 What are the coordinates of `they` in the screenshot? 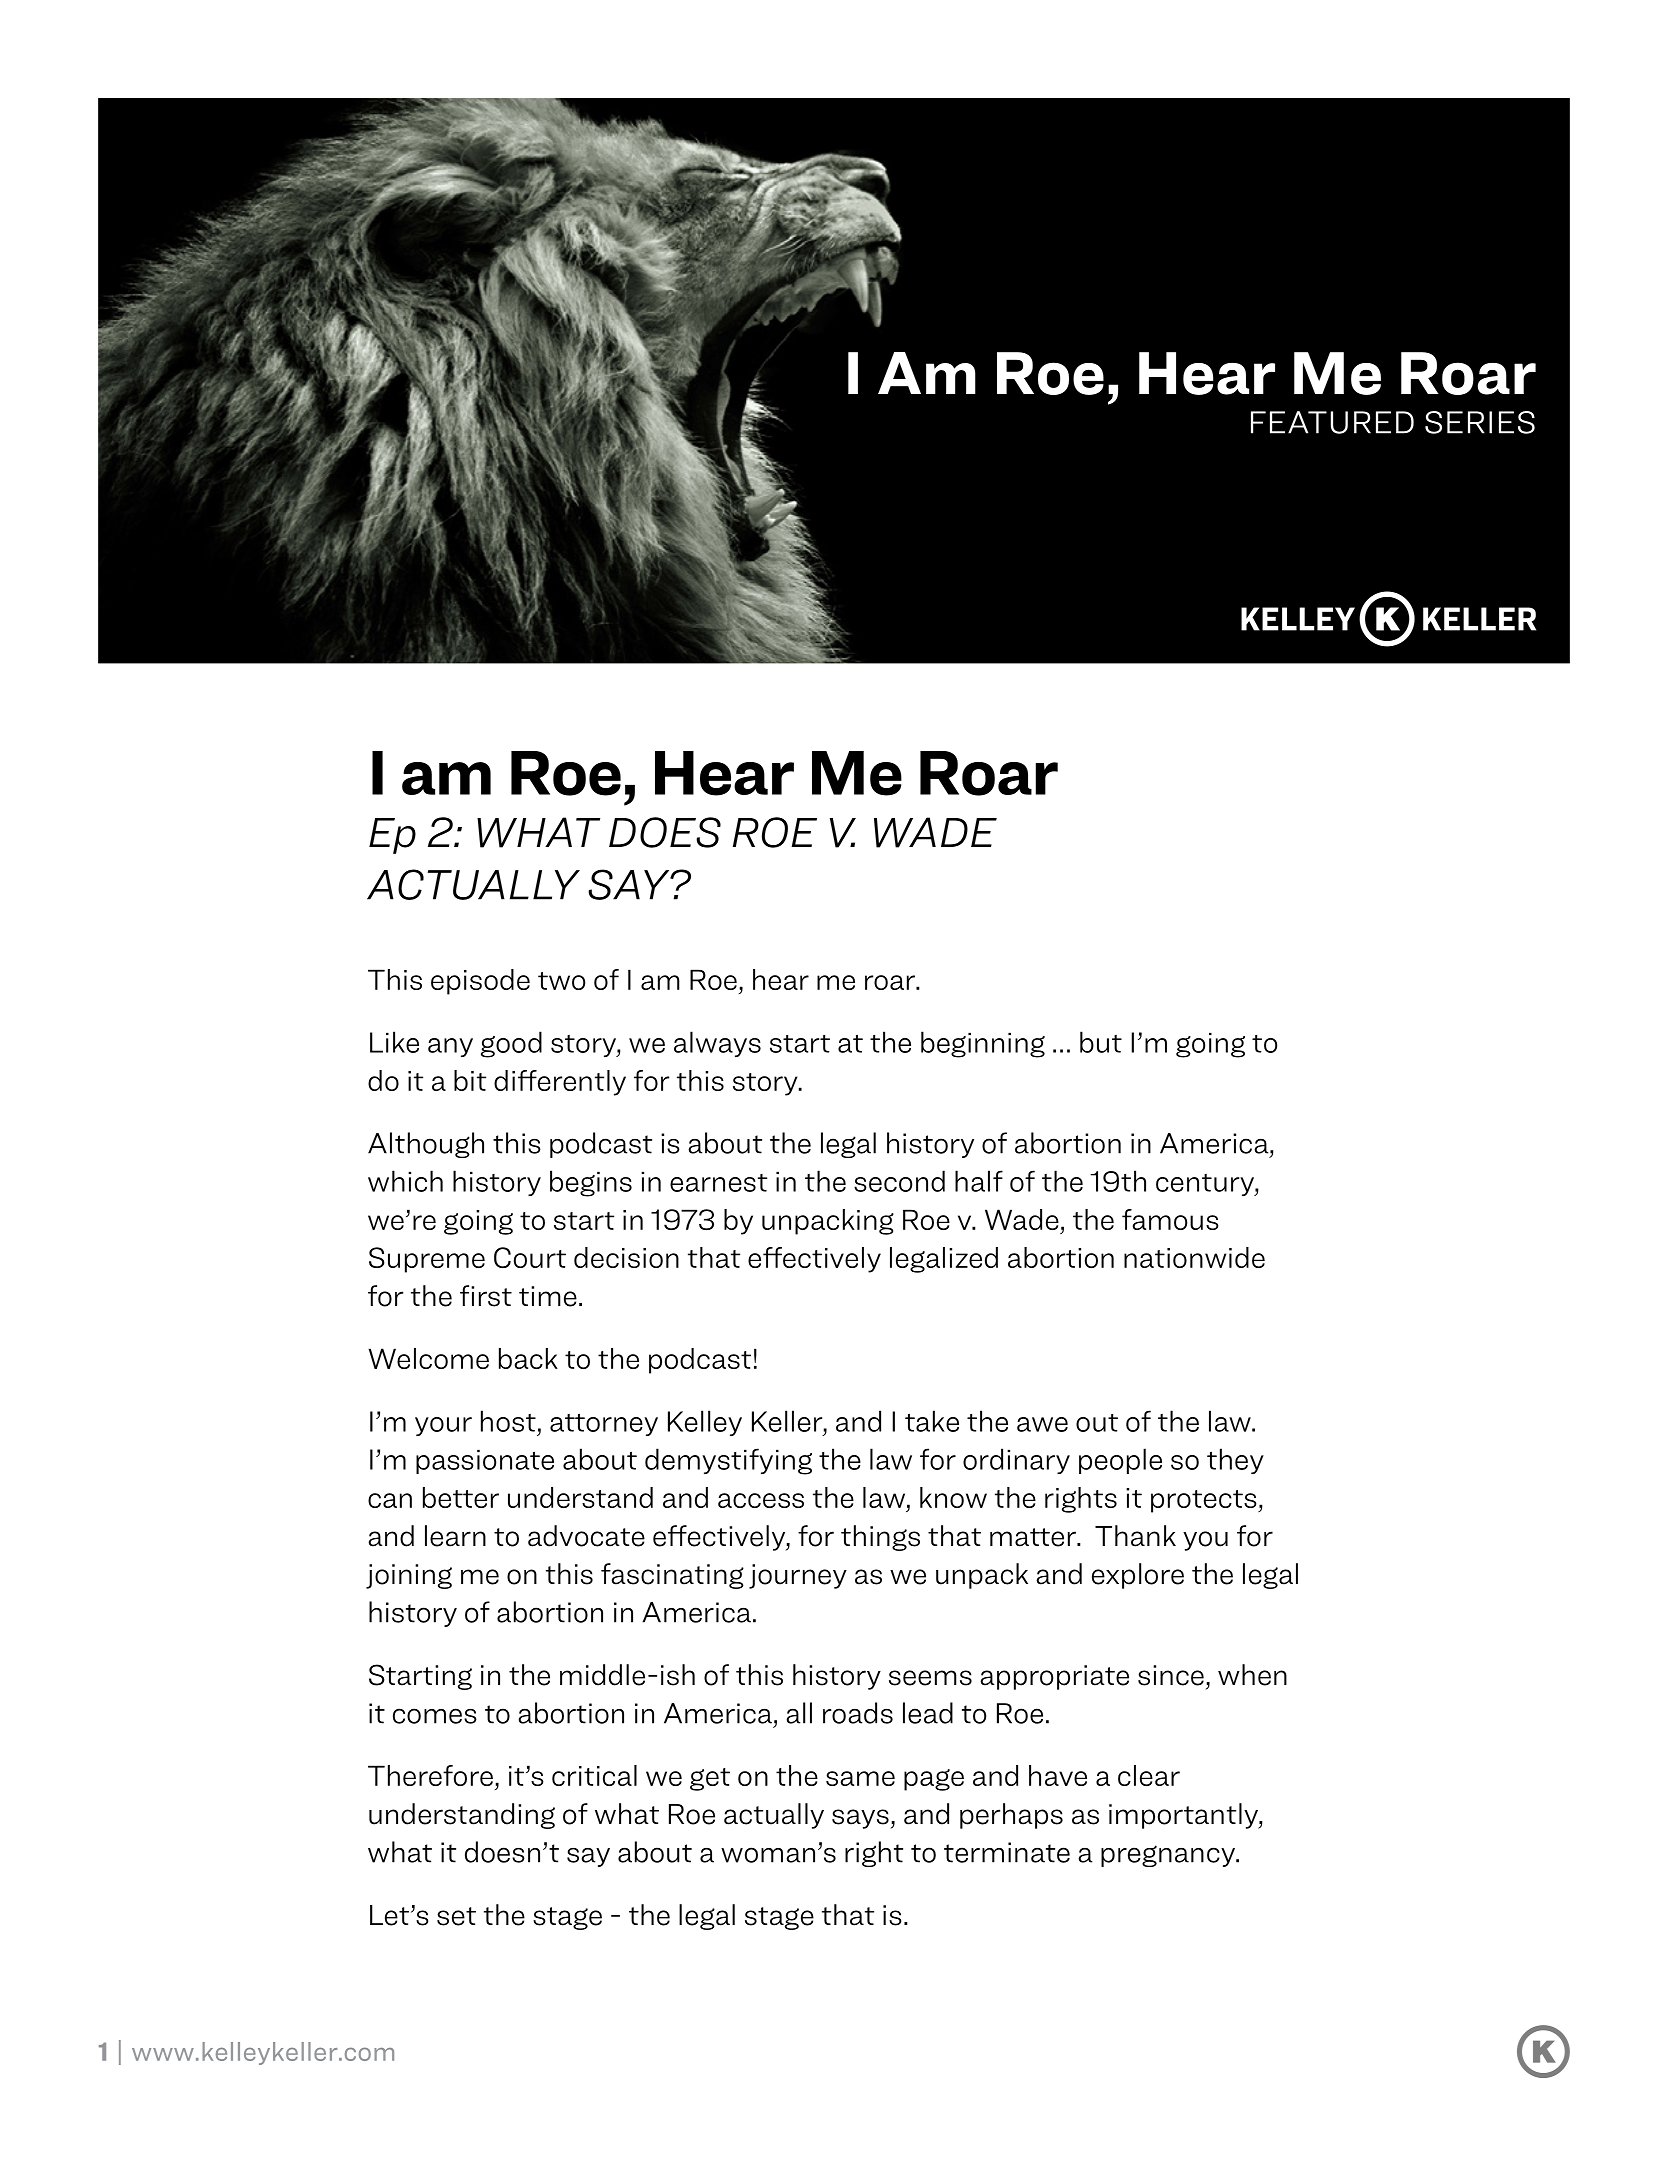 It's located at (1235, 1461).
